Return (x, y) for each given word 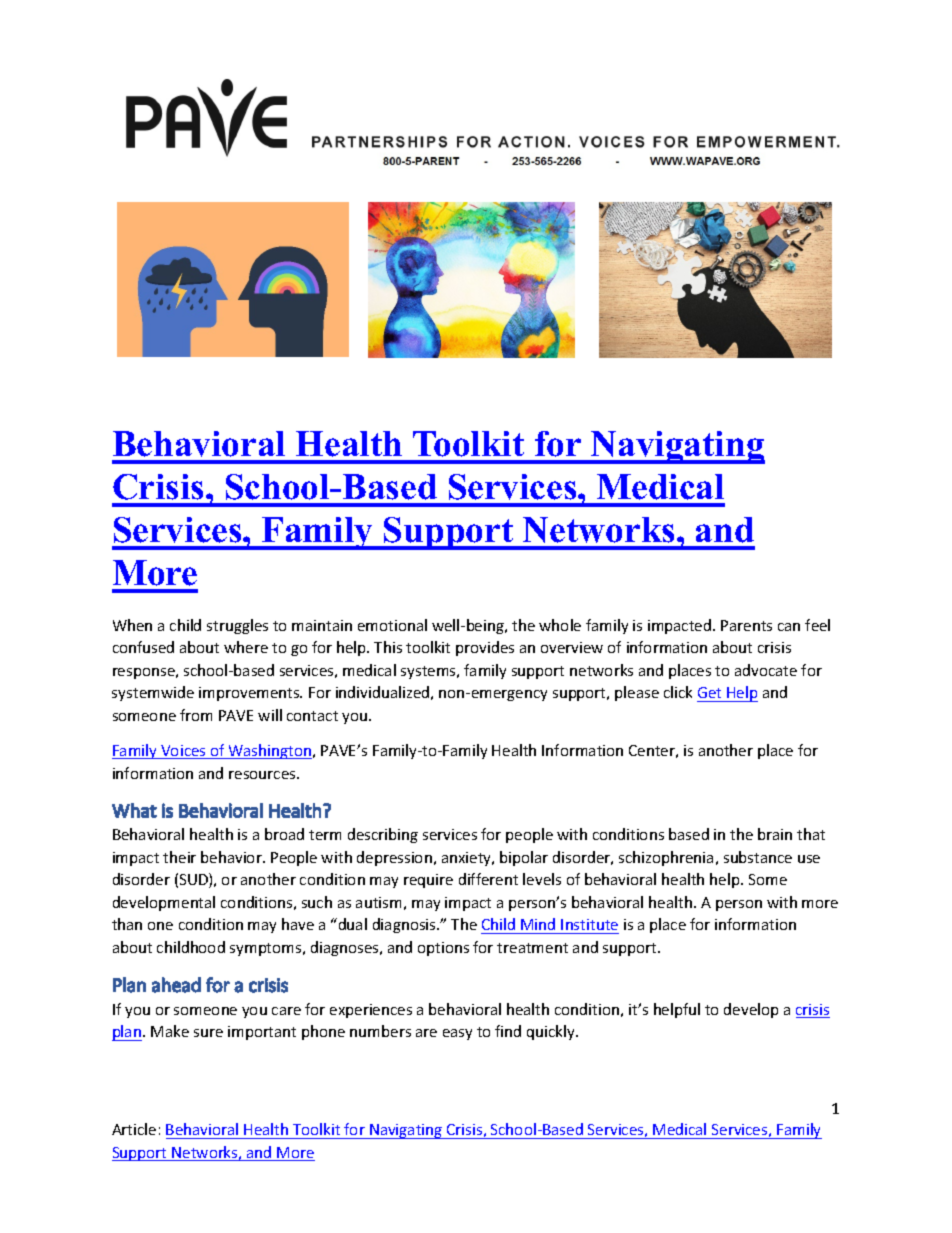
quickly (552, 1032)
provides (485, 648)
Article (134, 1129)
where (246, 647)
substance (758, 857)
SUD (195, 880)
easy (457, 1034)
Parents (746, 625)
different (488, 879)
